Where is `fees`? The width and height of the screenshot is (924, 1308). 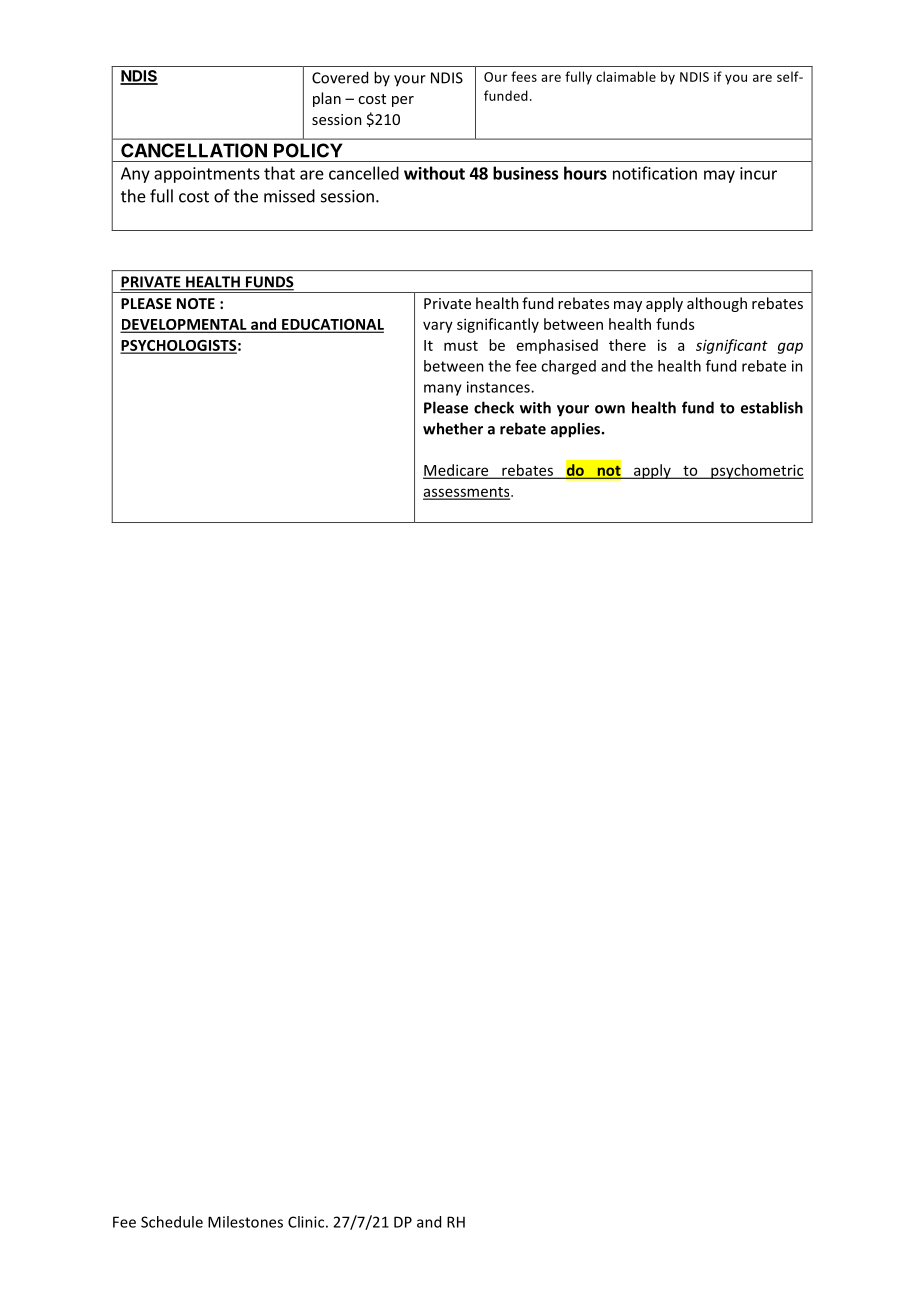 fees is located at coordinates (524, 76).
